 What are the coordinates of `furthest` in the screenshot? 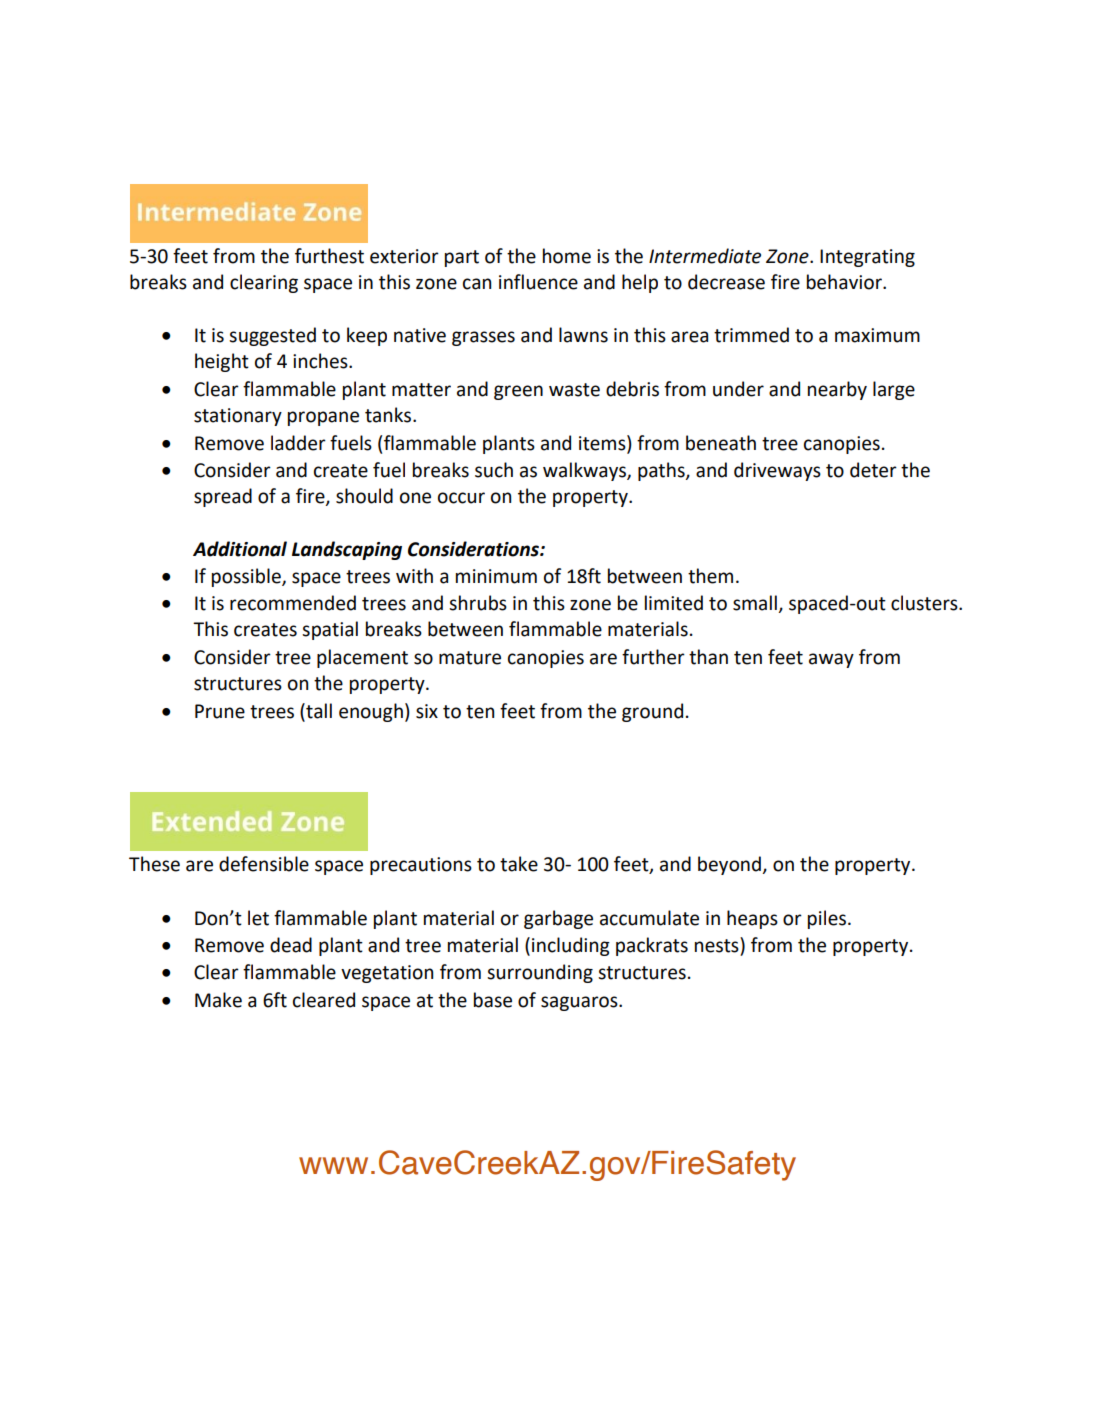 It's located at (329, 256).
